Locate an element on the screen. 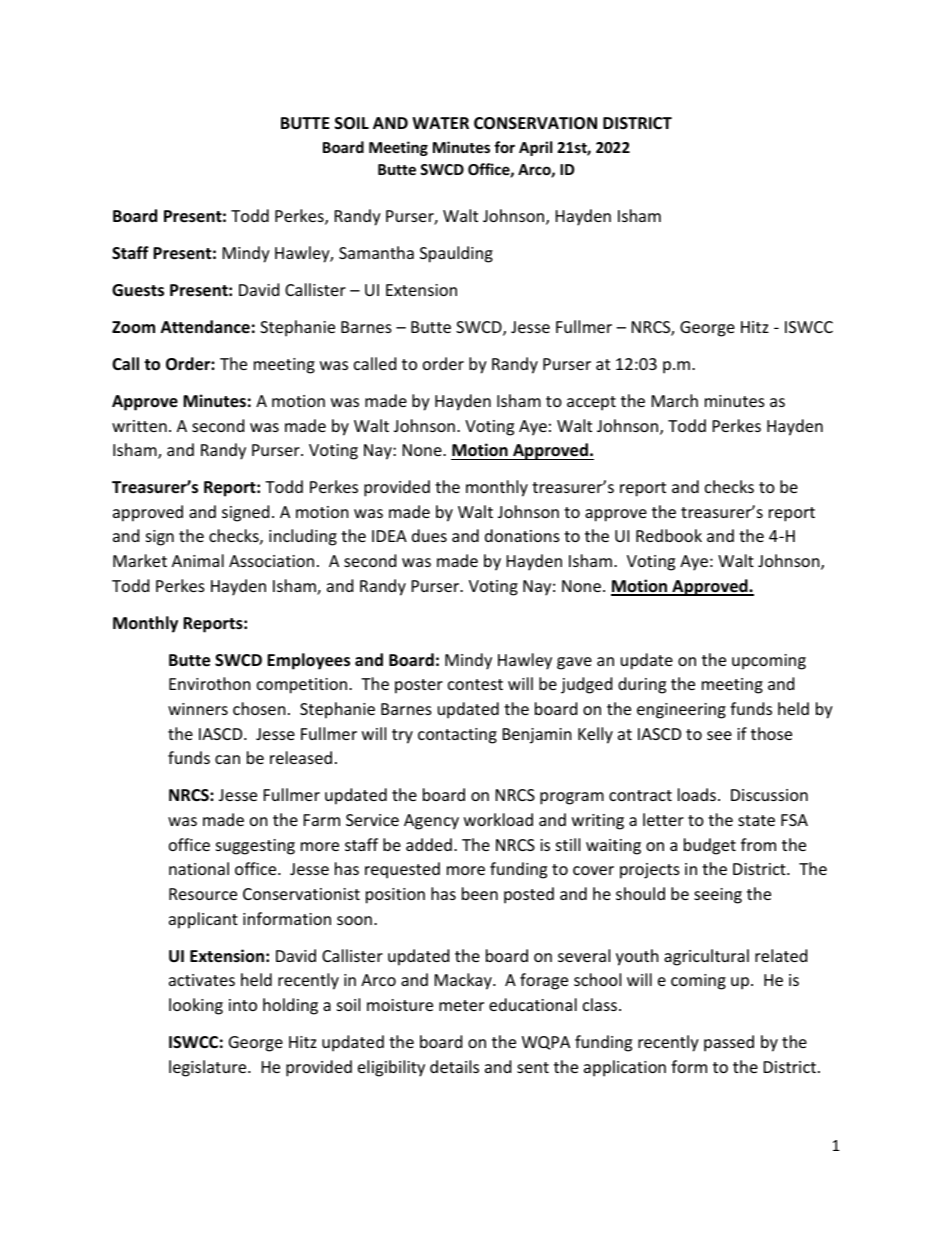 This screenshot has width=952, height=1233. legislature is located at coordinates (209, 1068).
